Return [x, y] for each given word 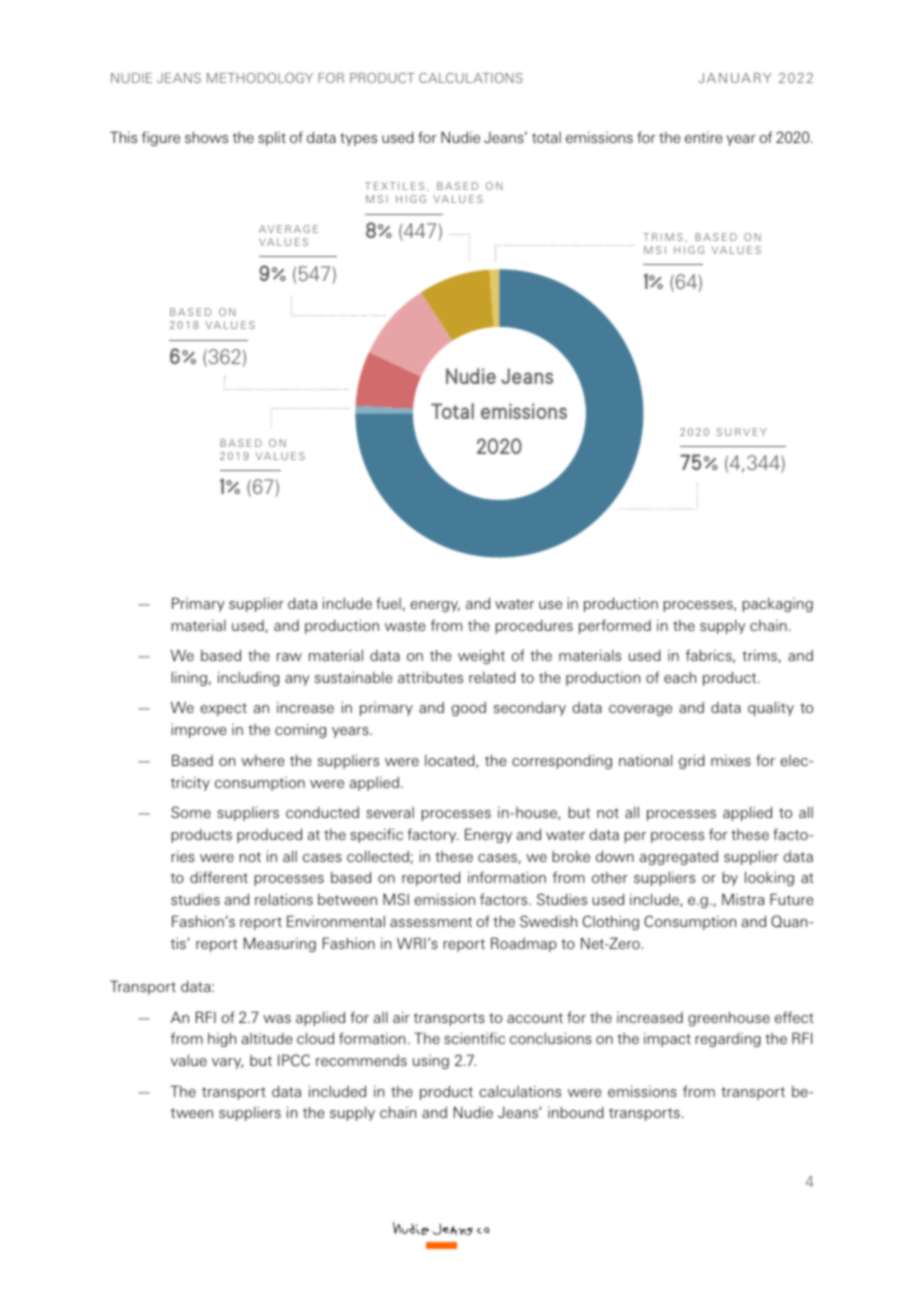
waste [405, 626]
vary [227, 1063]
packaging [778, 605]
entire [703, 137]
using [431, 1062]
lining [189, 678]
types [358, 139]
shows [206, 137]
